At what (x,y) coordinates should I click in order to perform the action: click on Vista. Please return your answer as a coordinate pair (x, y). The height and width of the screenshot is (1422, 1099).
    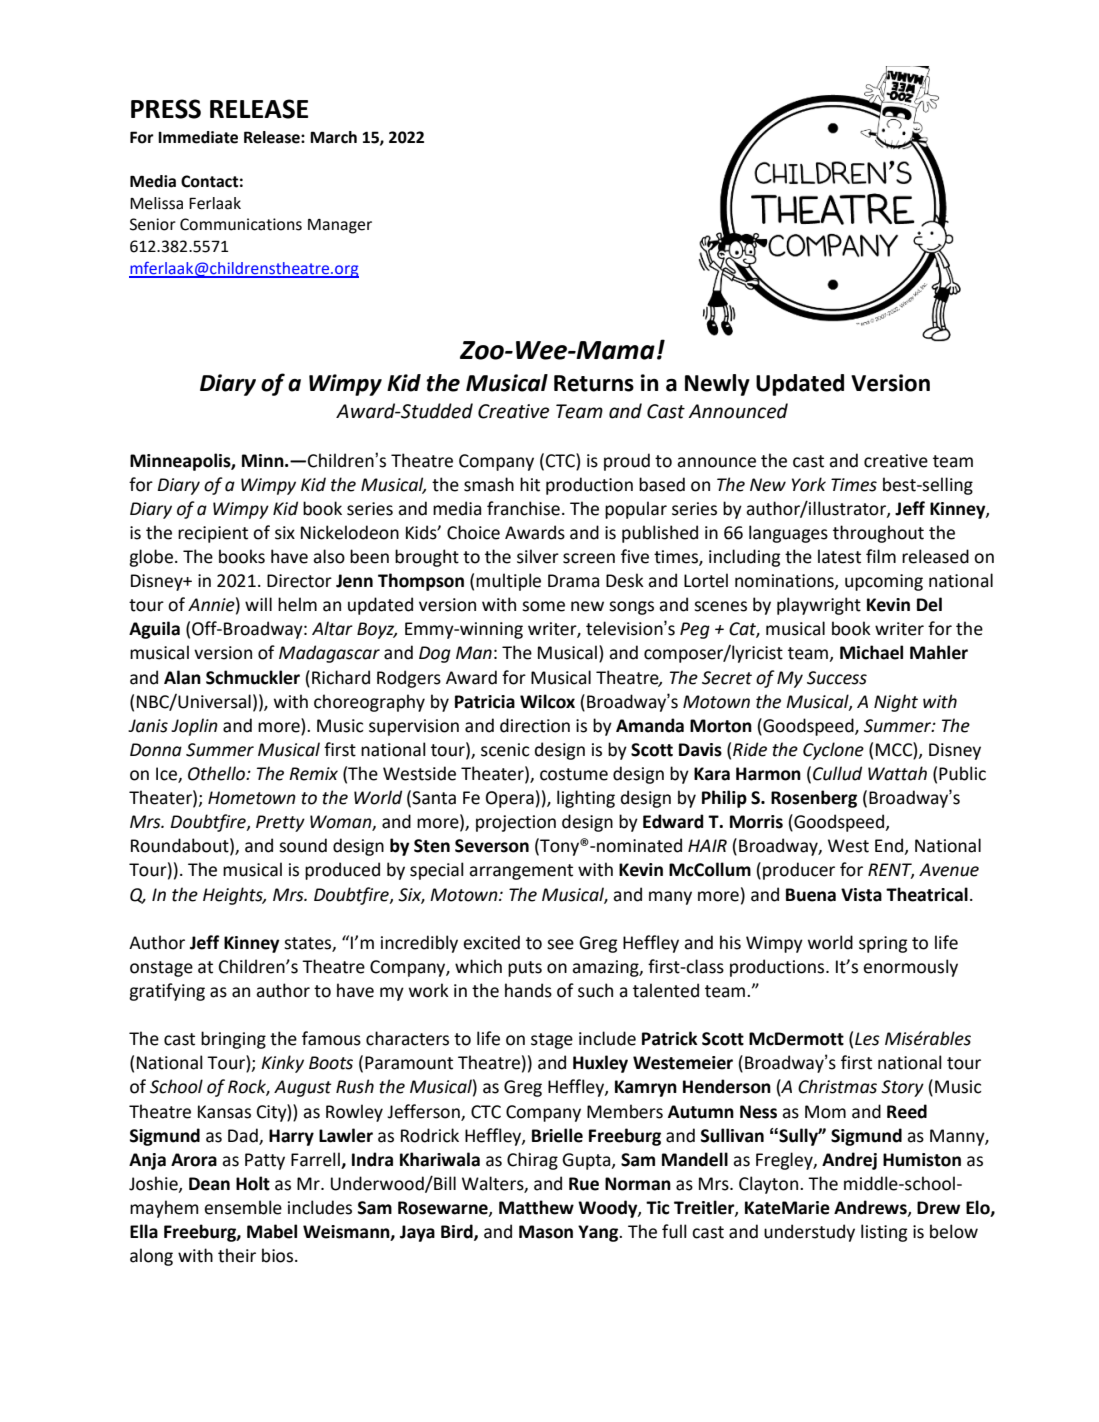
    Looking at the image, I should click on (861, 895).
